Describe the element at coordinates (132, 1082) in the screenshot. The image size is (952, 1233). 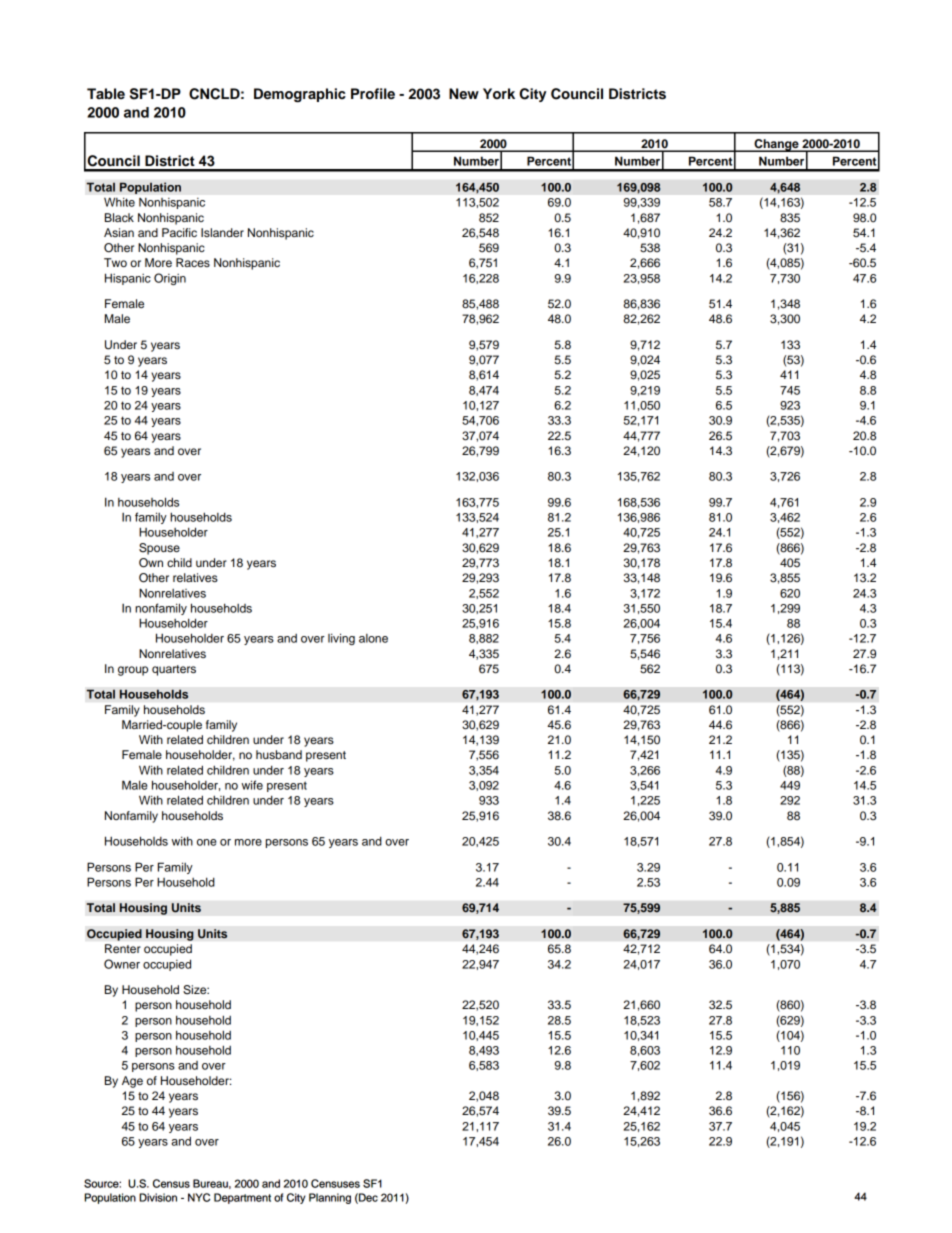
I see `Age` at that location.
